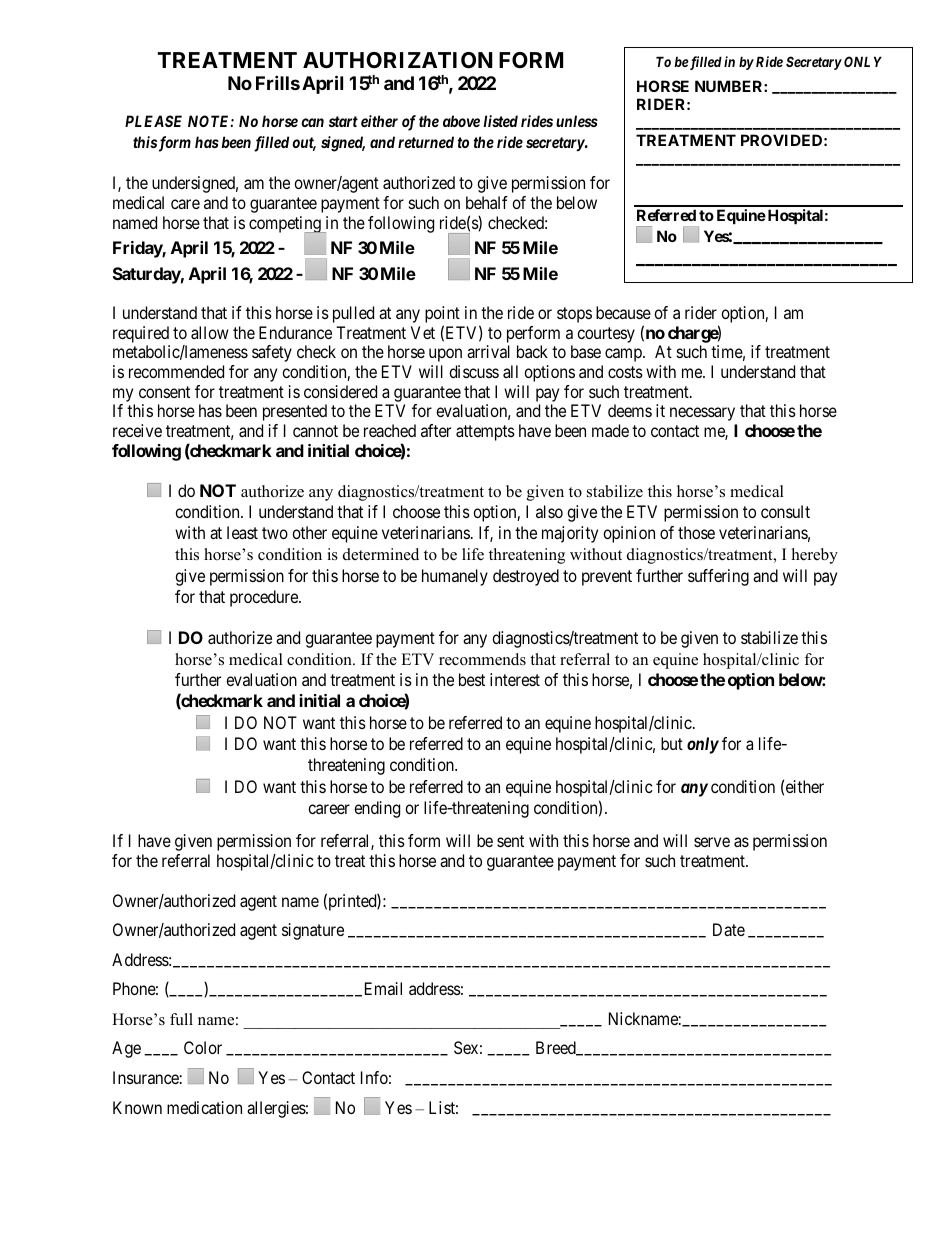  I want to click on Color, so click(203, 1047).
